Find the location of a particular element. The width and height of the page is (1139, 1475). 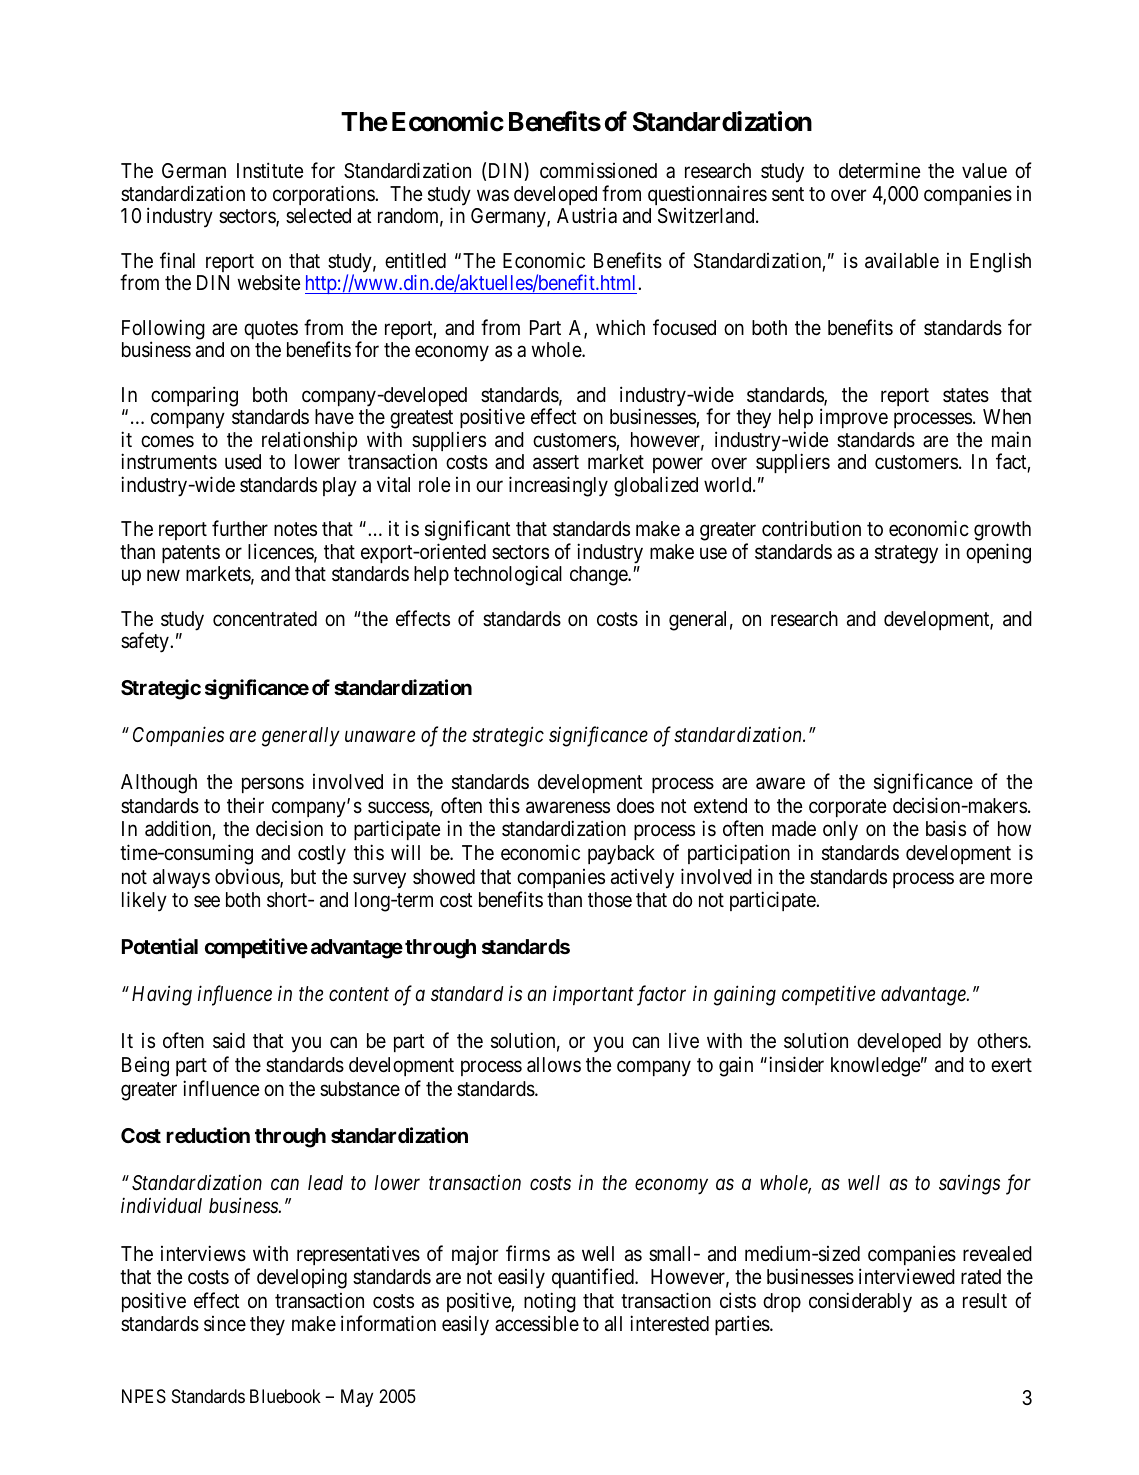

corporate is located at coordinates (848, 808).
